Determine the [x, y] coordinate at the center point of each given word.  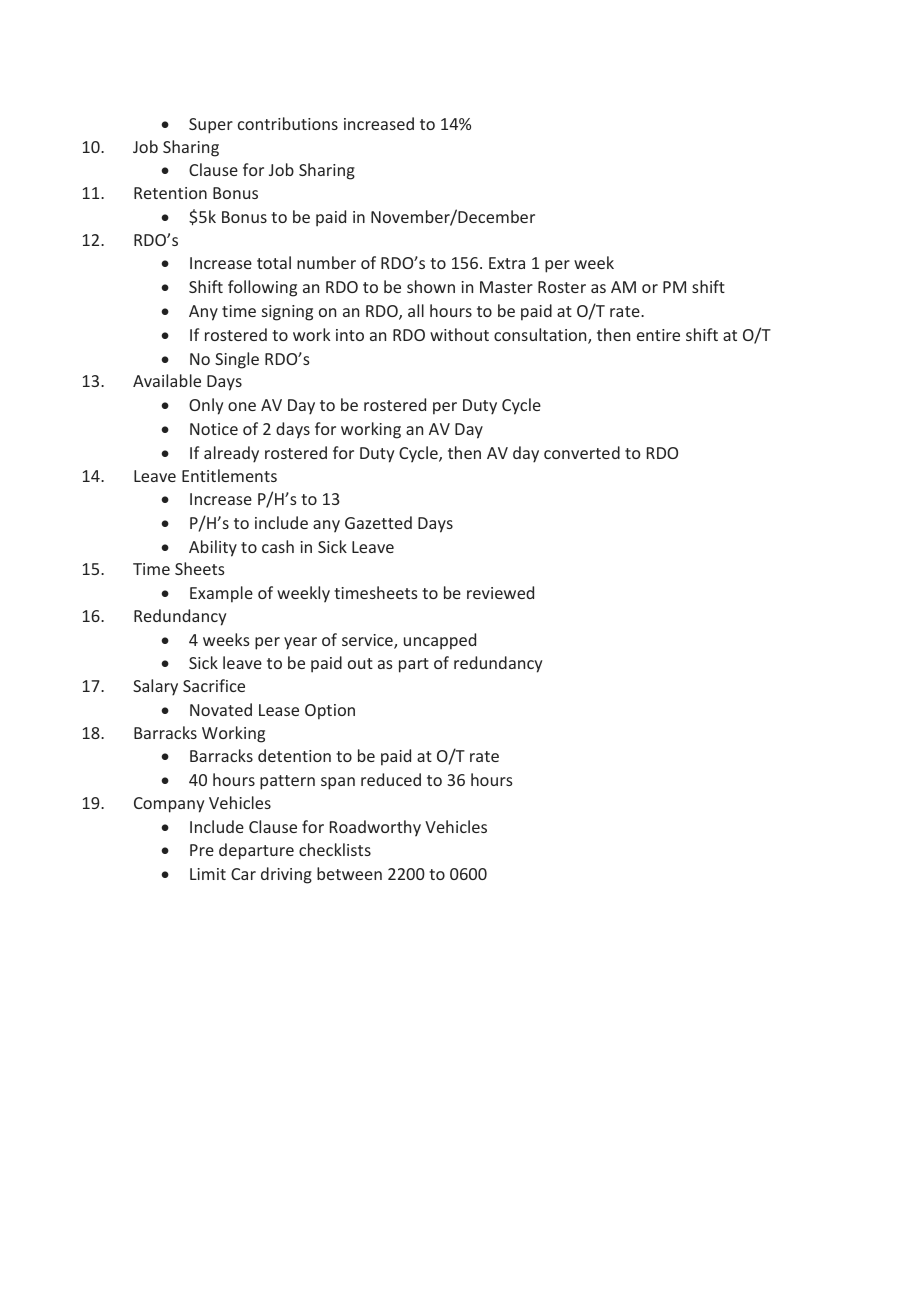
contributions [288, 123]
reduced [391, 779]
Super [211, 126]
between [349, 873]
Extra [507, 263]
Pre [202, 850]
